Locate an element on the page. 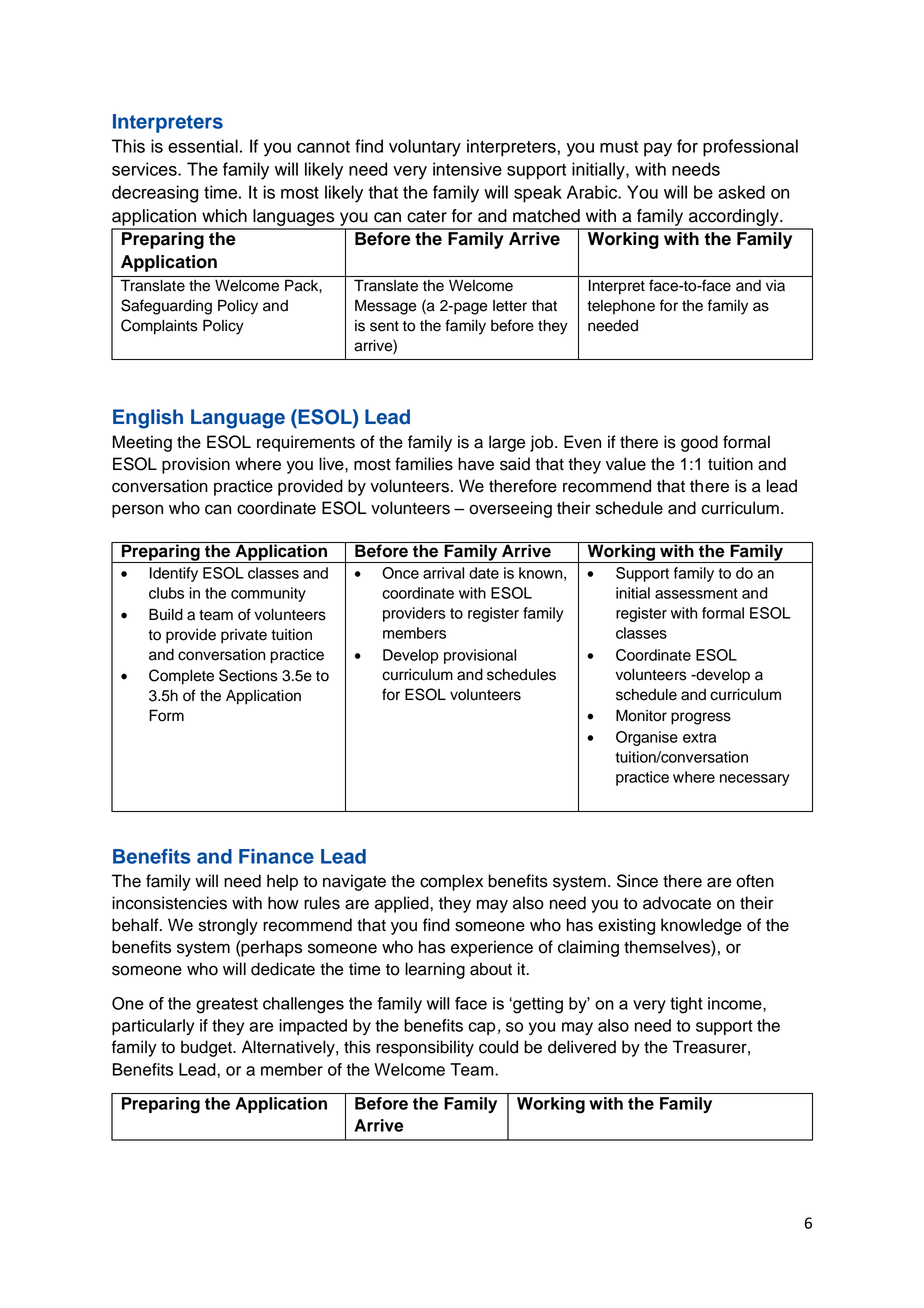  good is located at coordinates (699, 443).
